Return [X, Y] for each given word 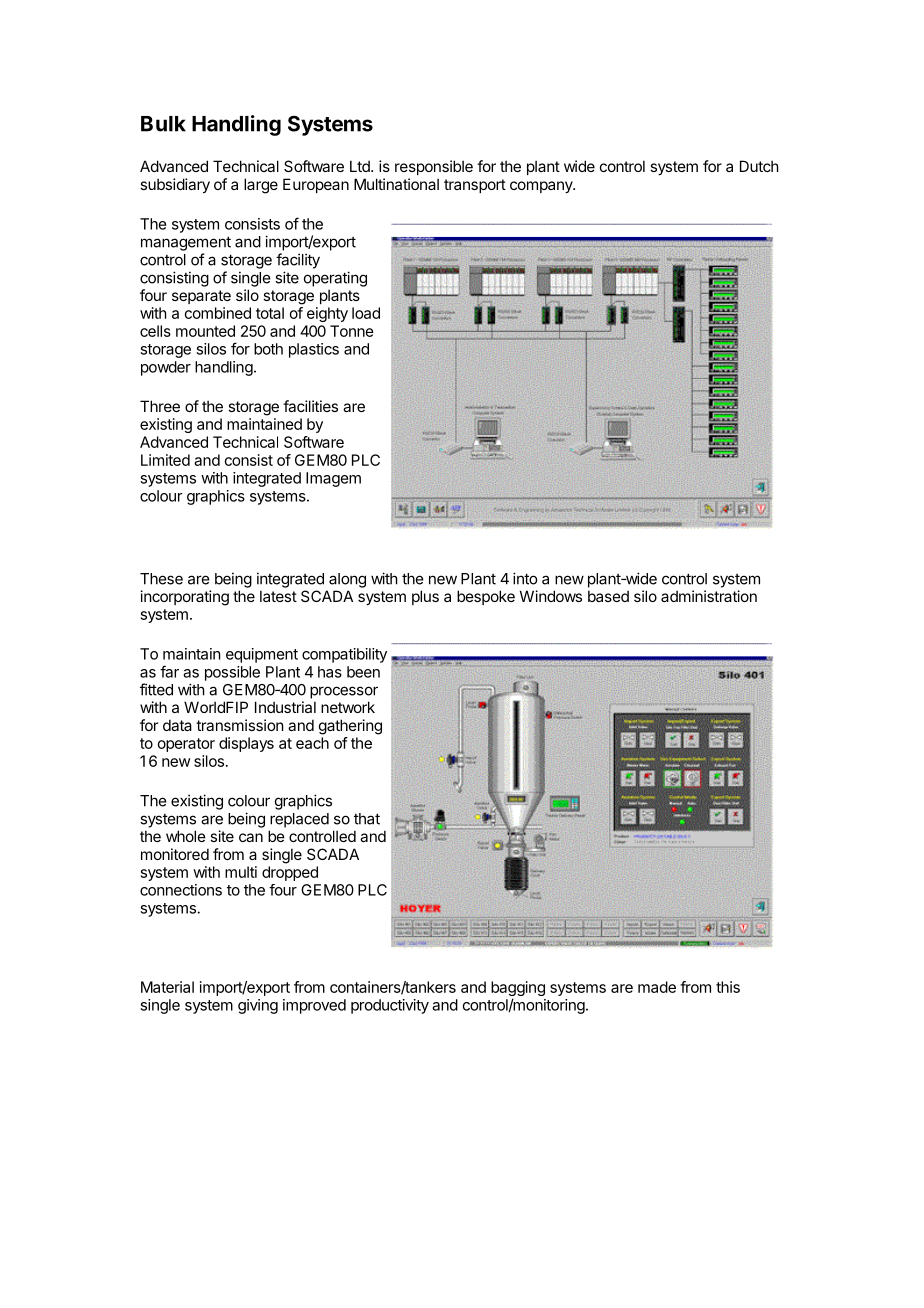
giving [258, 1006]
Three [160, 406]
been [363, 672]
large [261, 186]
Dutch [759, 166]
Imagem [333, 479]
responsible [434, 167]
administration [709, 596]
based [608, 596]
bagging [518, 990]
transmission [240, 725]
